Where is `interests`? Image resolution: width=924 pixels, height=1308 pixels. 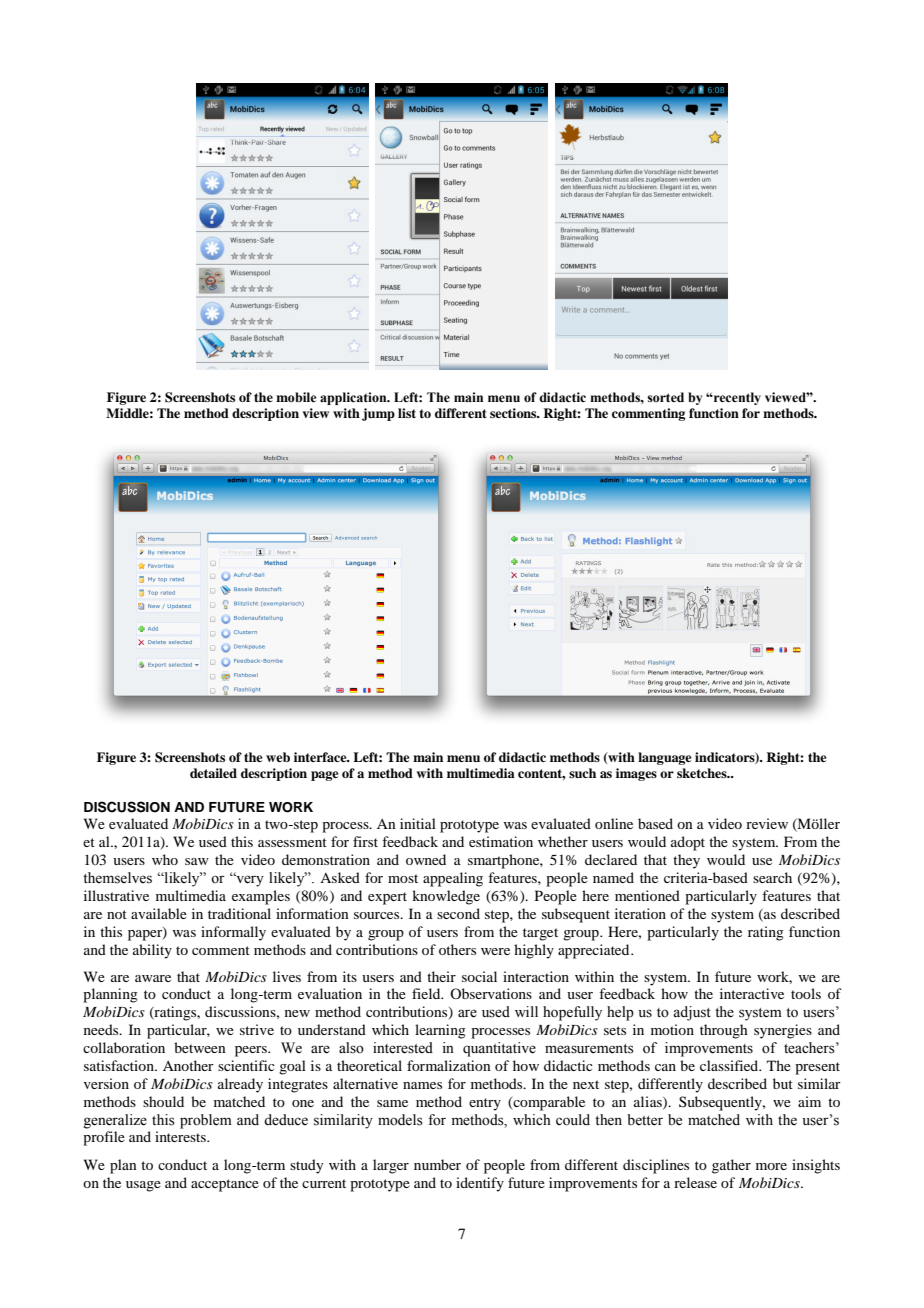
interests is located at coordinates (181, 1136).
